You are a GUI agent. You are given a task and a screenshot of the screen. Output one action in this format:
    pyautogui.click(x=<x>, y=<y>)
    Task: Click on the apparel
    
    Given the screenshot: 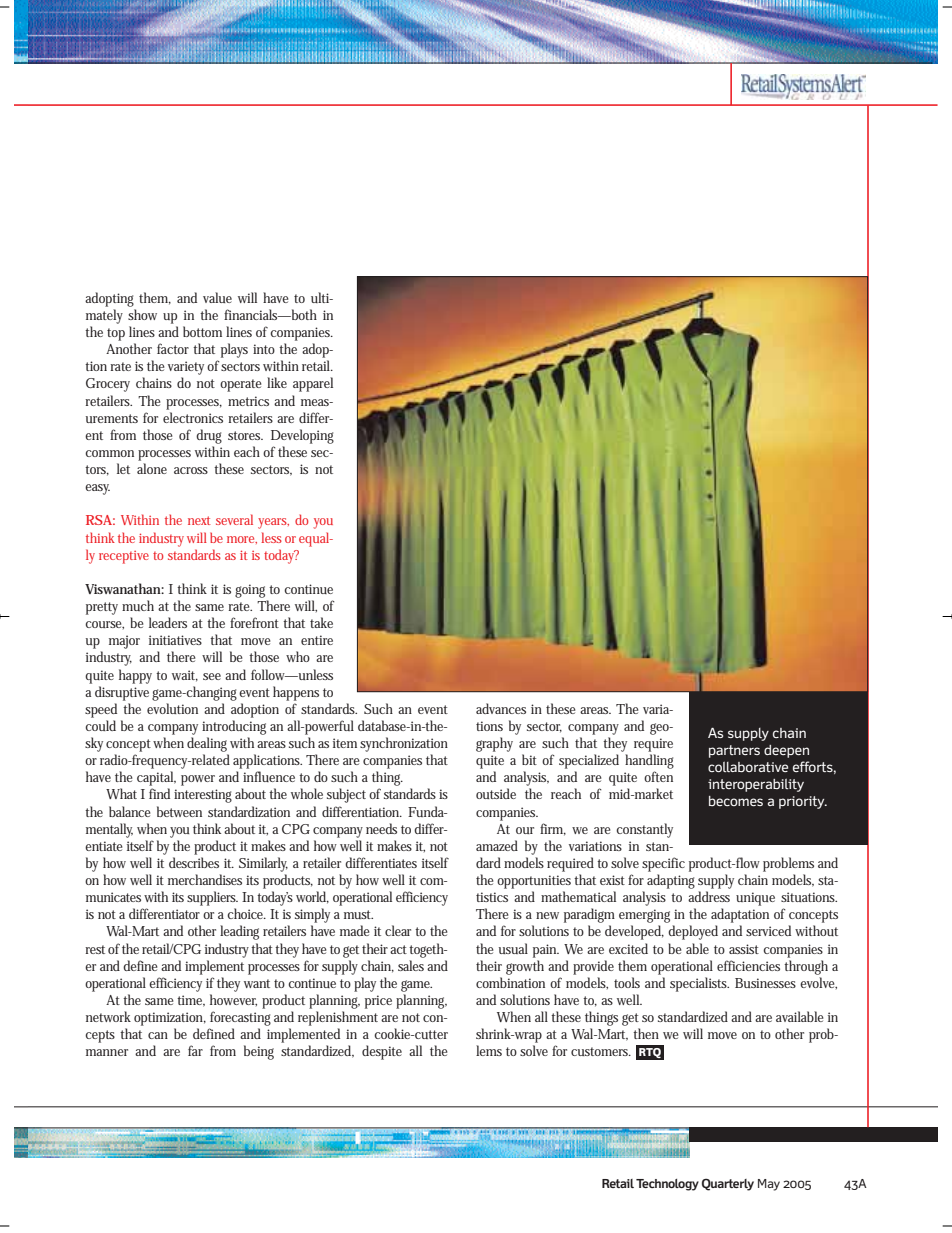 What is the action you would take?
    pyautogui.click(x=313, y=384)
